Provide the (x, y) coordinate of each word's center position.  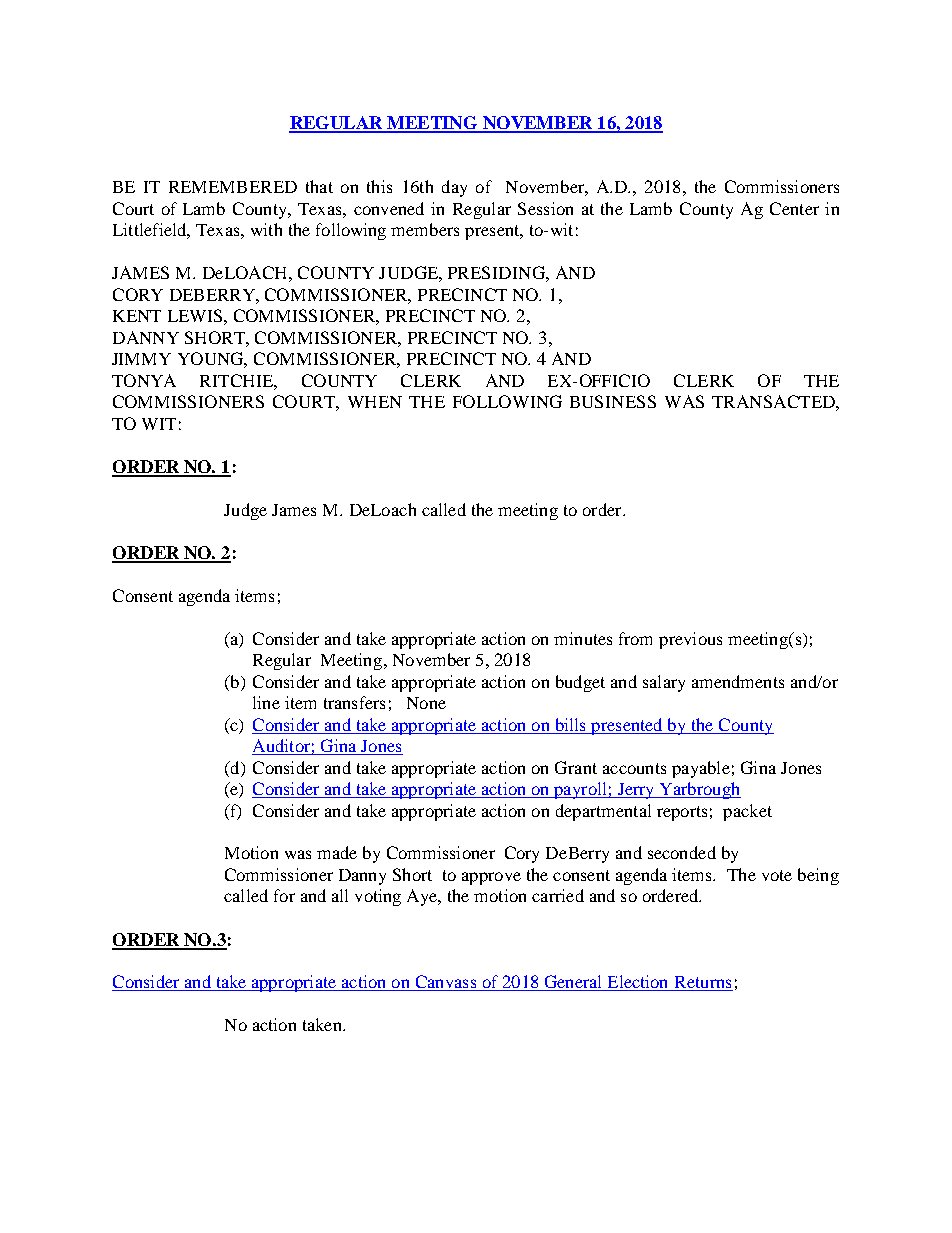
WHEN (375, 402)
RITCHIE (237, 380)
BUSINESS (613, 401)
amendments (738, 681)
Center (794, 208)
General (573, 983)
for (284, 895)
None (426, 703)
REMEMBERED (233, 187)
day (454, 188)
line (266, 702)
